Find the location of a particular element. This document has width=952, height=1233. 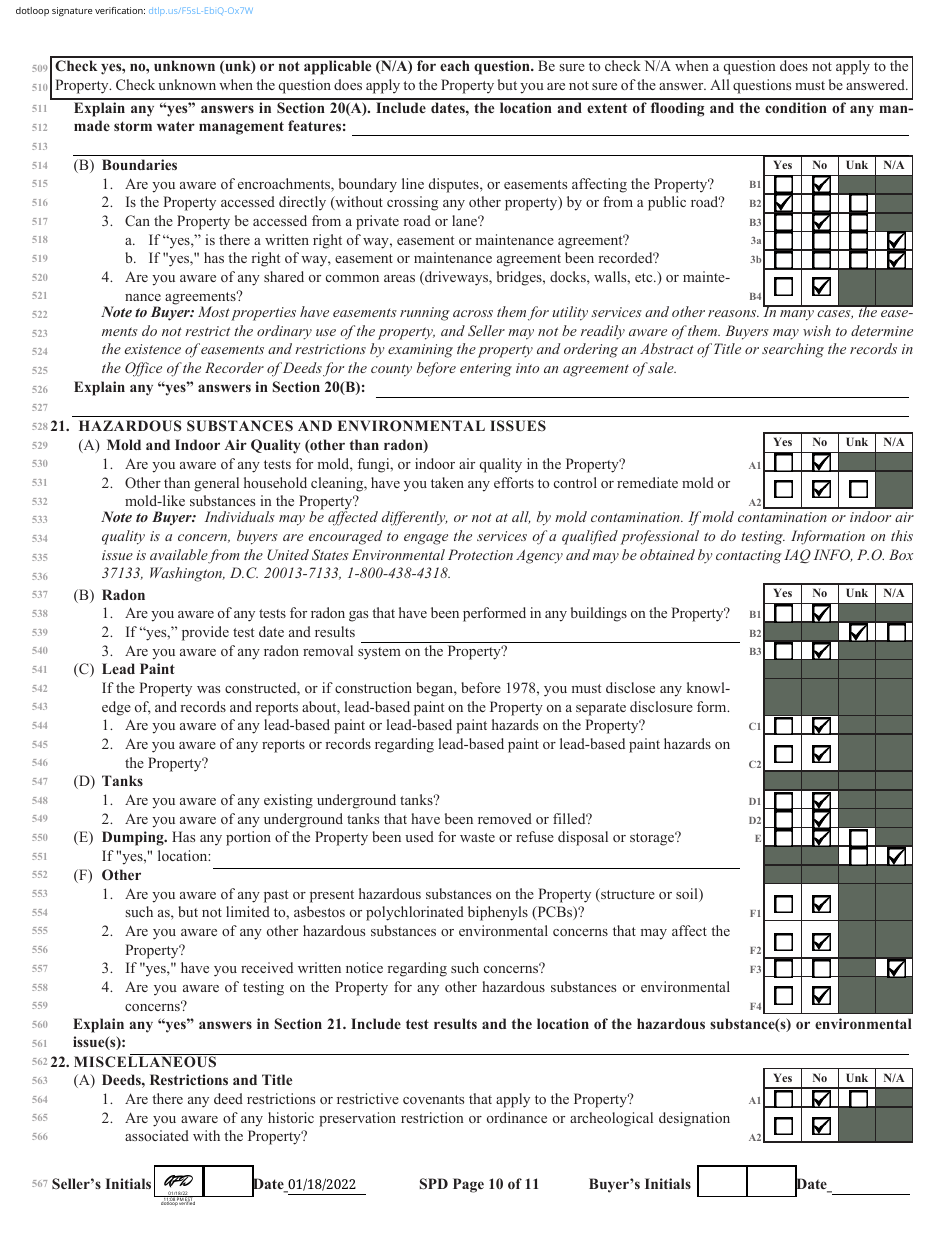

each is located at coordinates (455, 65).
